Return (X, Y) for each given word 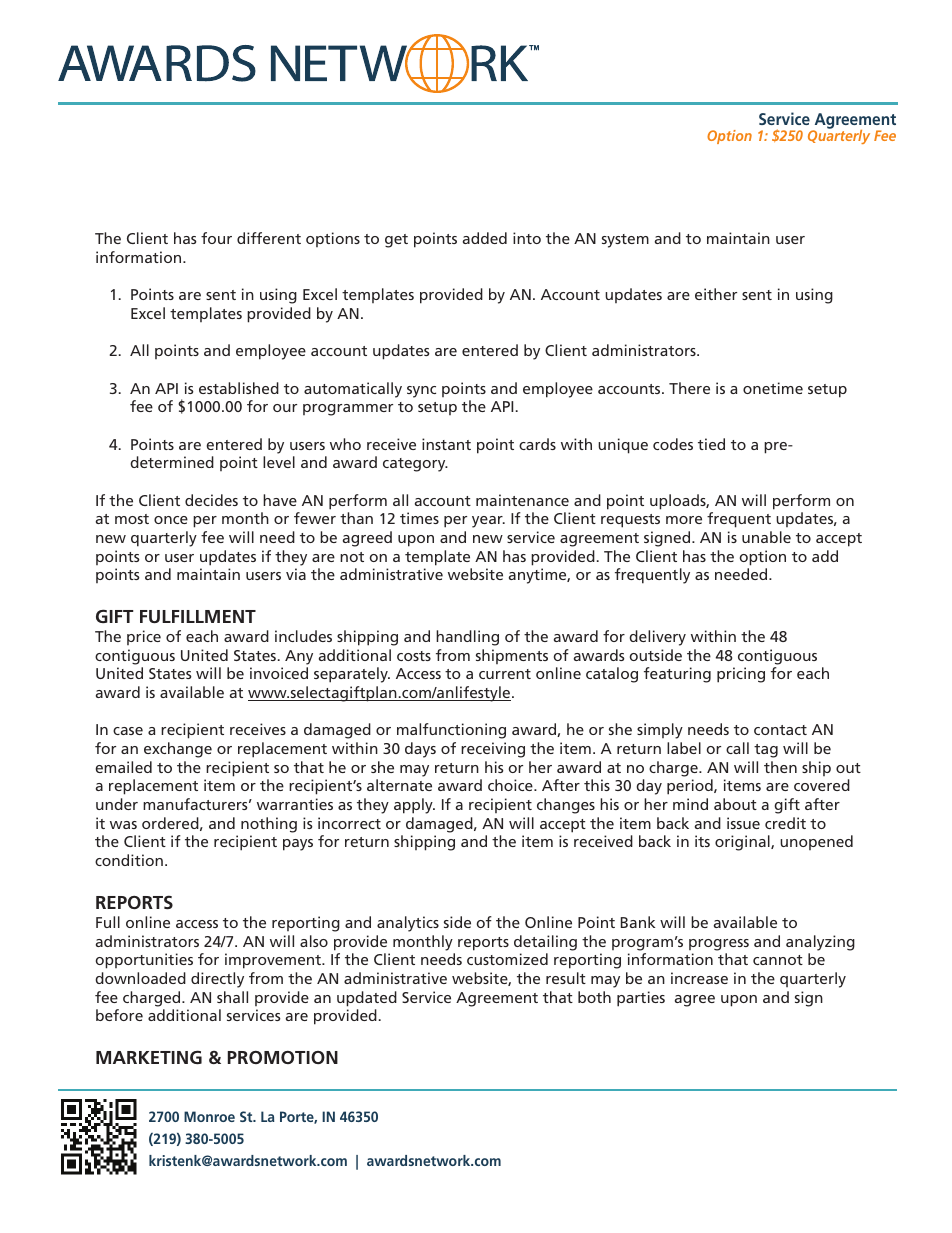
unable (766, 537)
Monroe (209, 1116)
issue (743, 823)
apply (414, 806)
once (171, 520)
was (123, 825)
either (716, 294)
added (485, 238)
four (216, 238)
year (488, 522)
